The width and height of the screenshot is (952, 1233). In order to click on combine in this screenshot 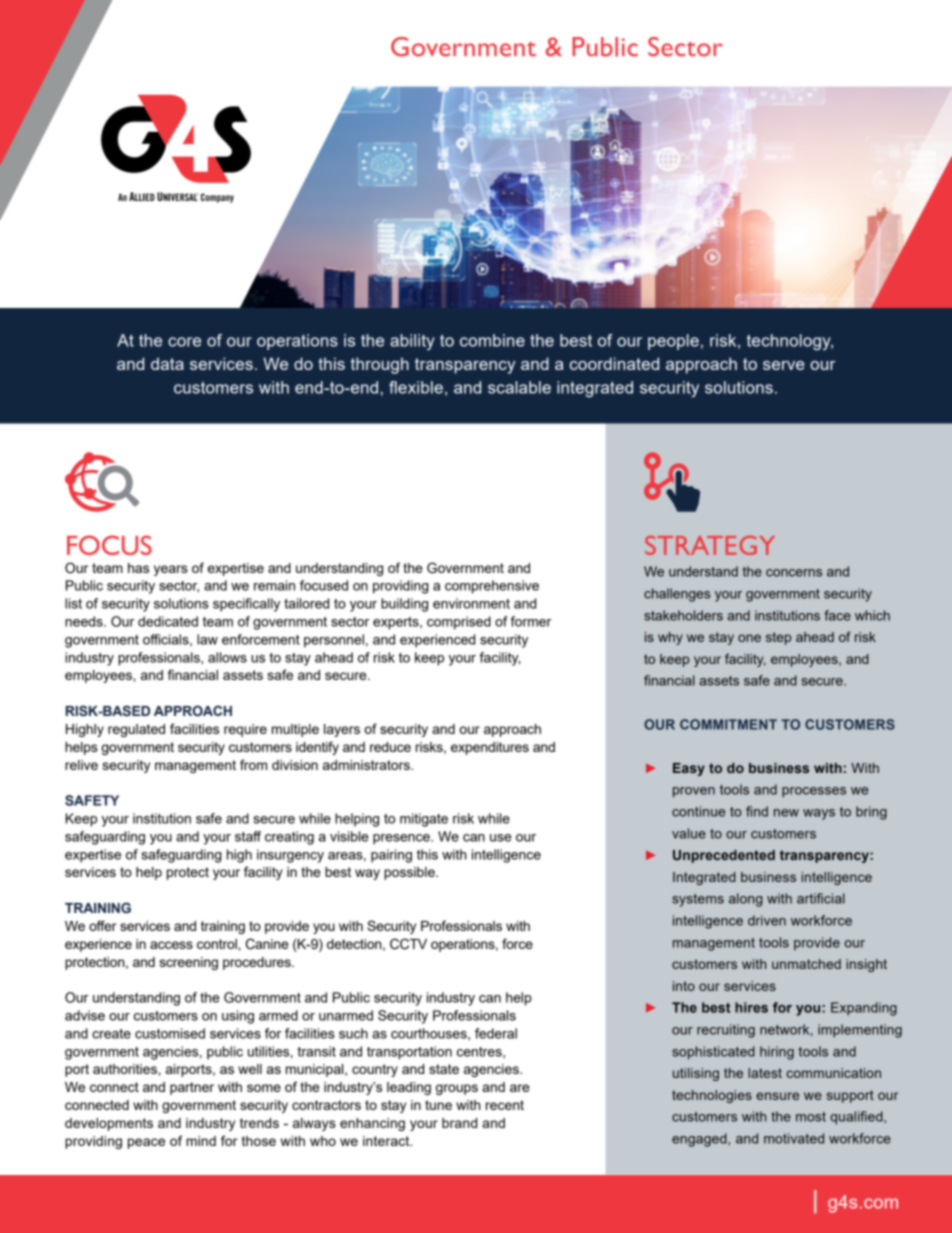, I will do `click(492, 340)`.
